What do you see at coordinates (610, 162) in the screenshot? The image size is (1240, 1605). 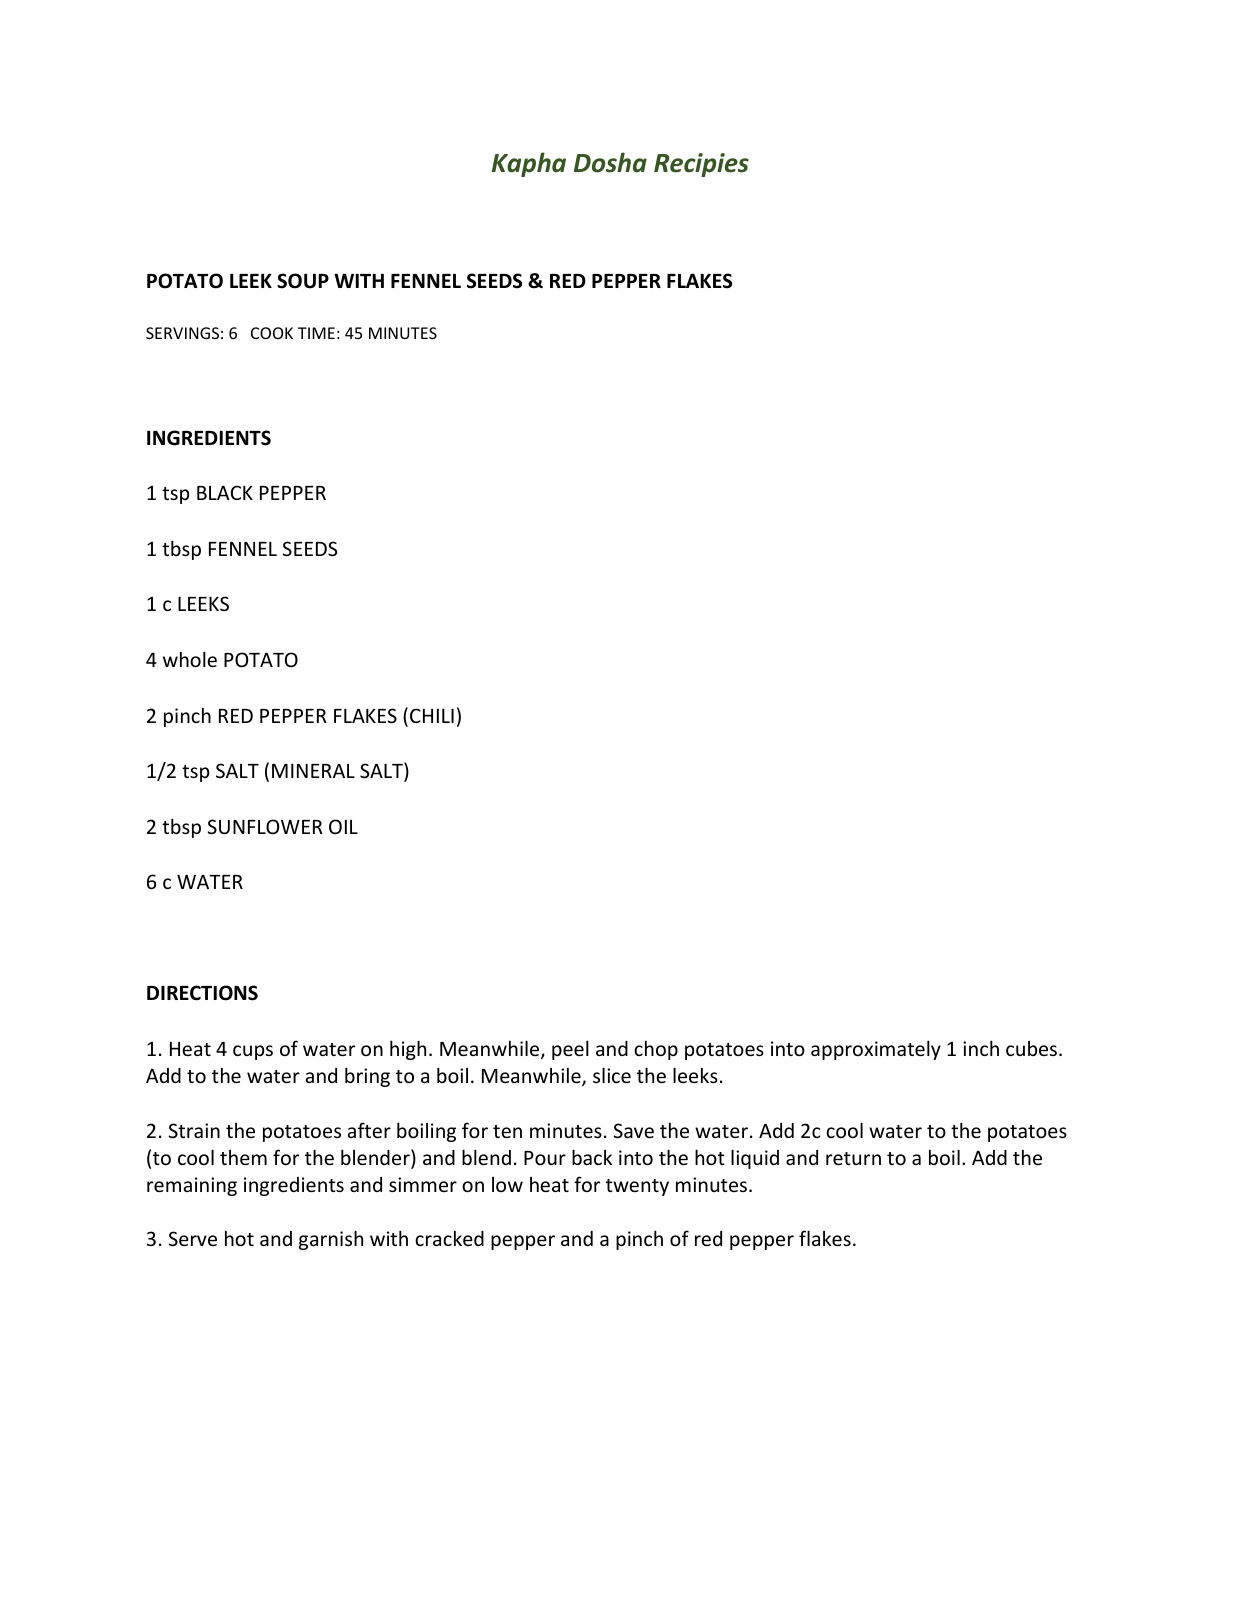 I see `Dosha` at bounding box center [610, 162].
